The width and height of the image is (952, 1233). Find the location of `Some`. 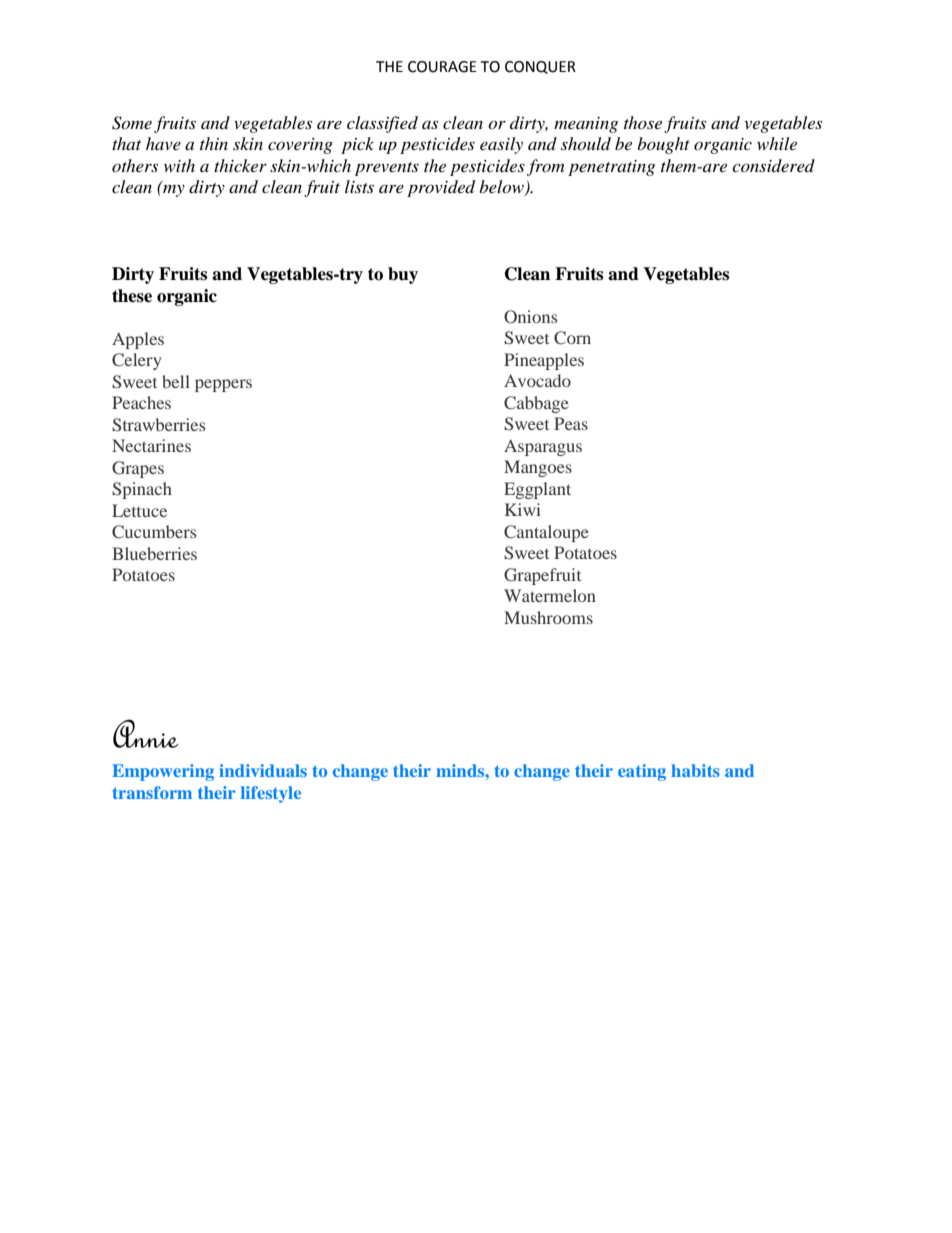

Some is located at coordinates (132, 123).
